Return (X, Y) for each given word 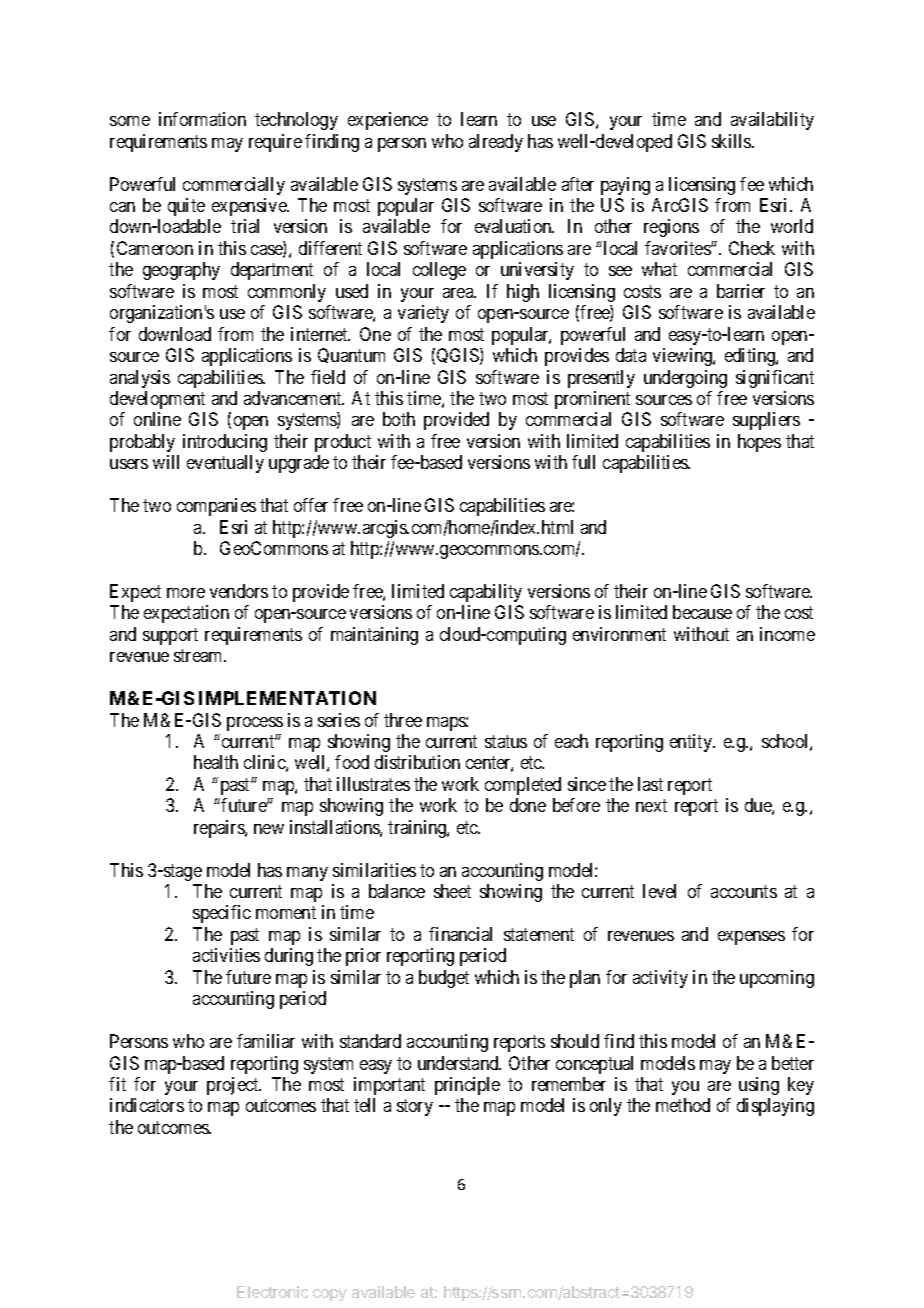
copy (330, 1295)
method (683, 1105)
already (496, 143)
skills (732, 141)
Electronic (272, 1292)
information (202, 119)
